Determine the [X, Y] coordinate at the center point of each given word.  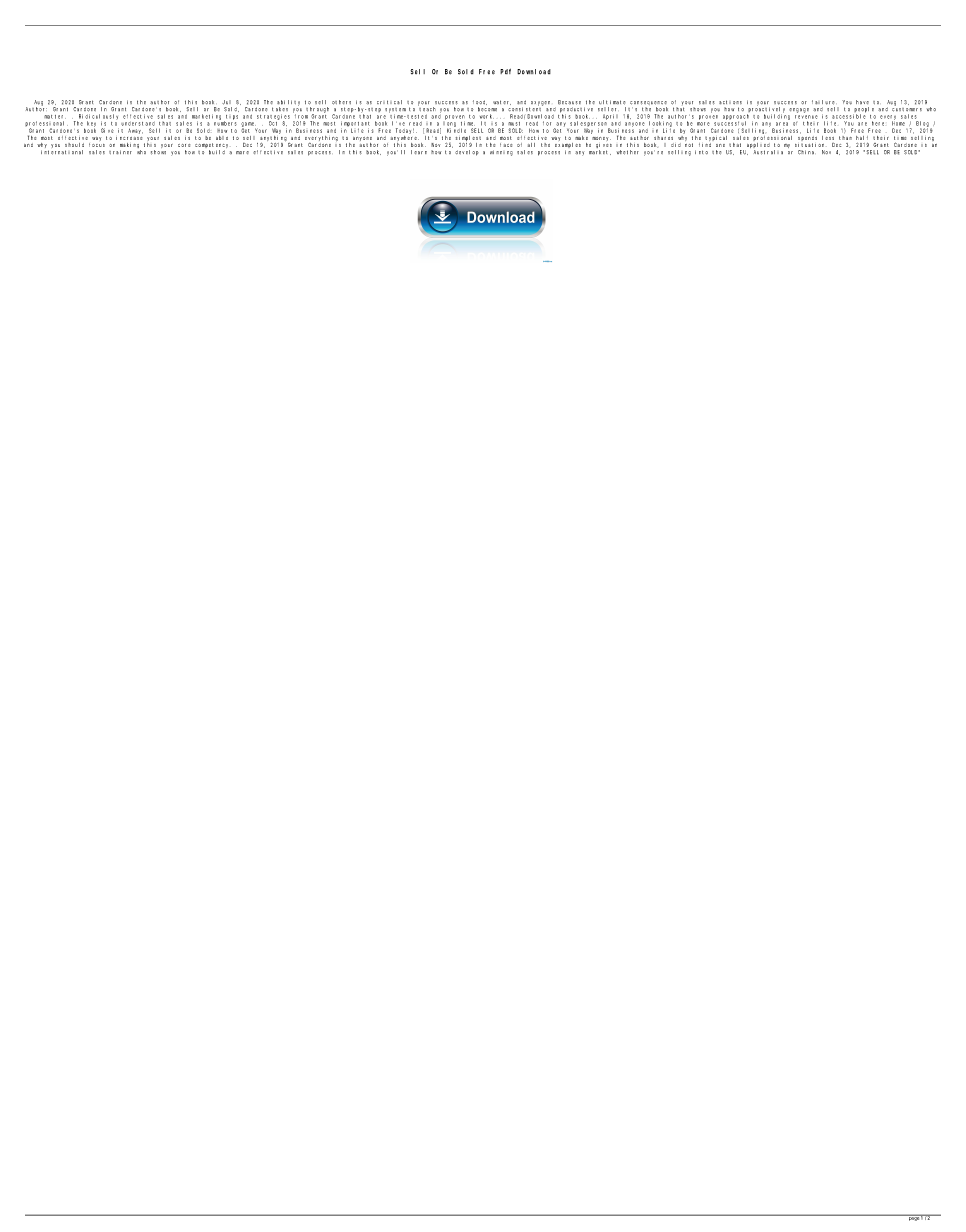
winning [501, 153]
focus [97, 145]
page [914, 1218]
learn [419, 152]
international [62, 152]
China [806, 152]
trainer [120, 152]
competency [211, 147]
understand [138, 124]
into [701, 152]
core [184, 145]
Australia [768, 152]
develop [467, 153]
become [487, 109]
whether [628, 152]
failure [823, 102]
